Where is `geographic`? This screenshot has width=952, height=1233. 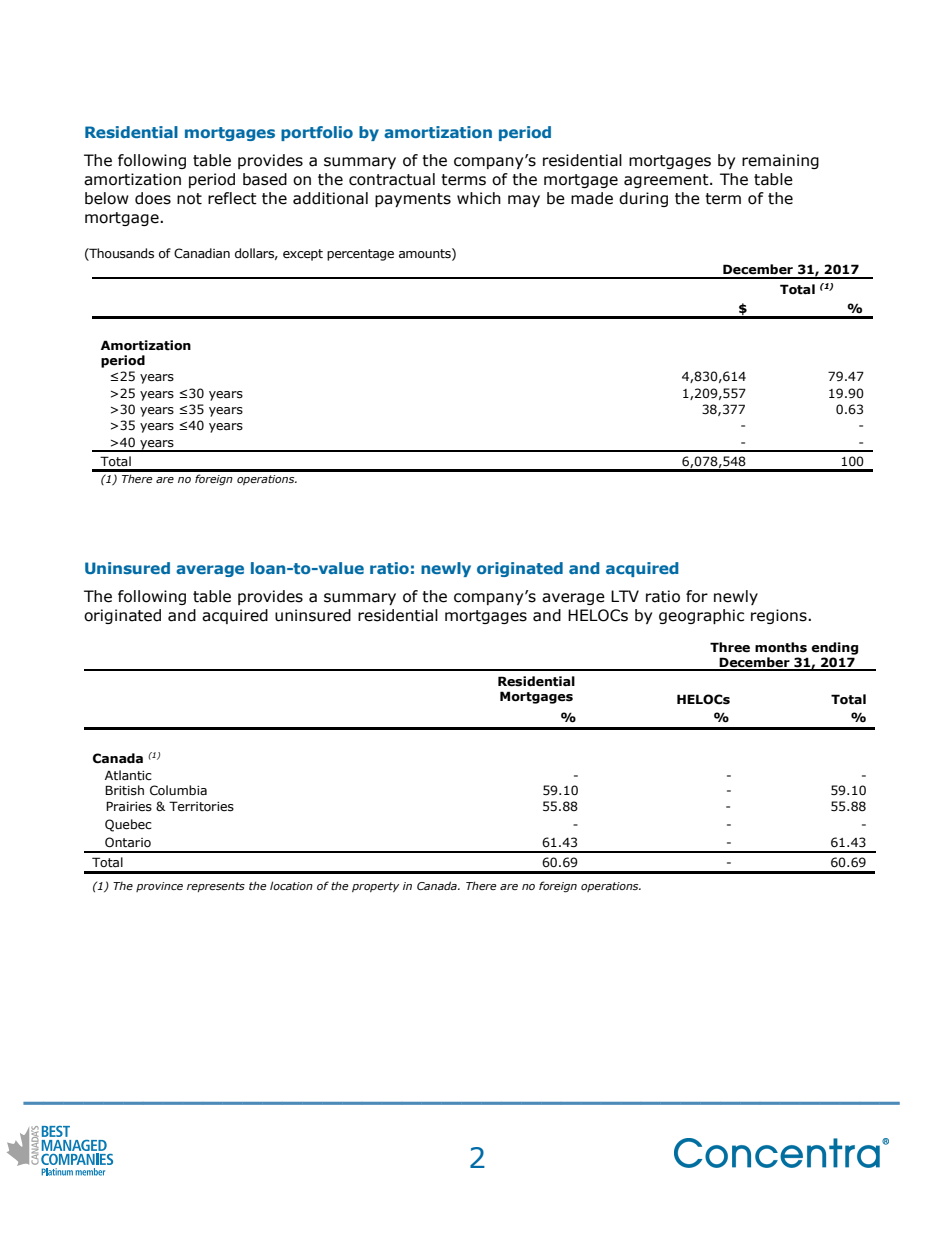 geographic is located at coordinates (701, 616).
